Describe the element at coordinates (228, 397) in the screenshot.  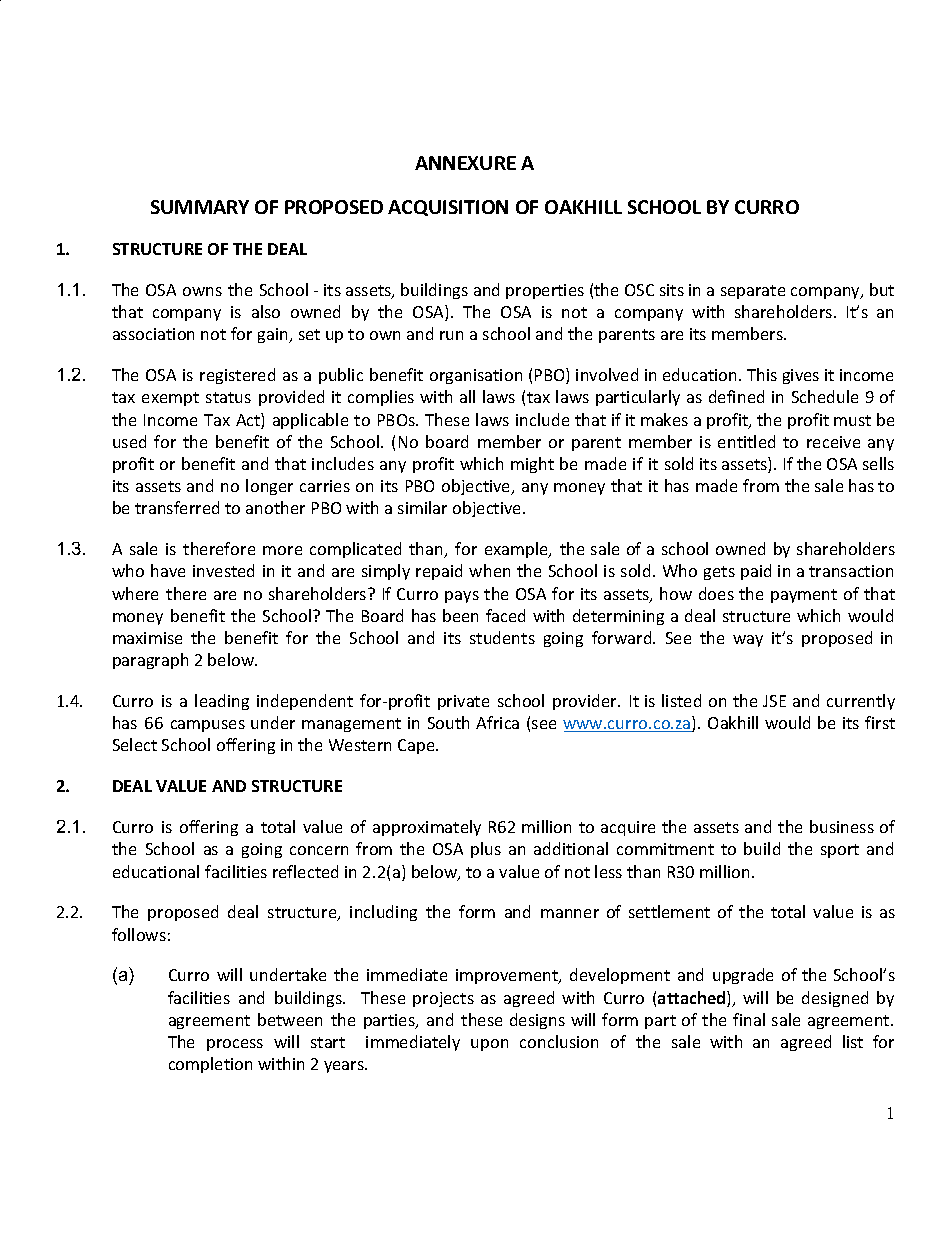
I see `status` at that location.
